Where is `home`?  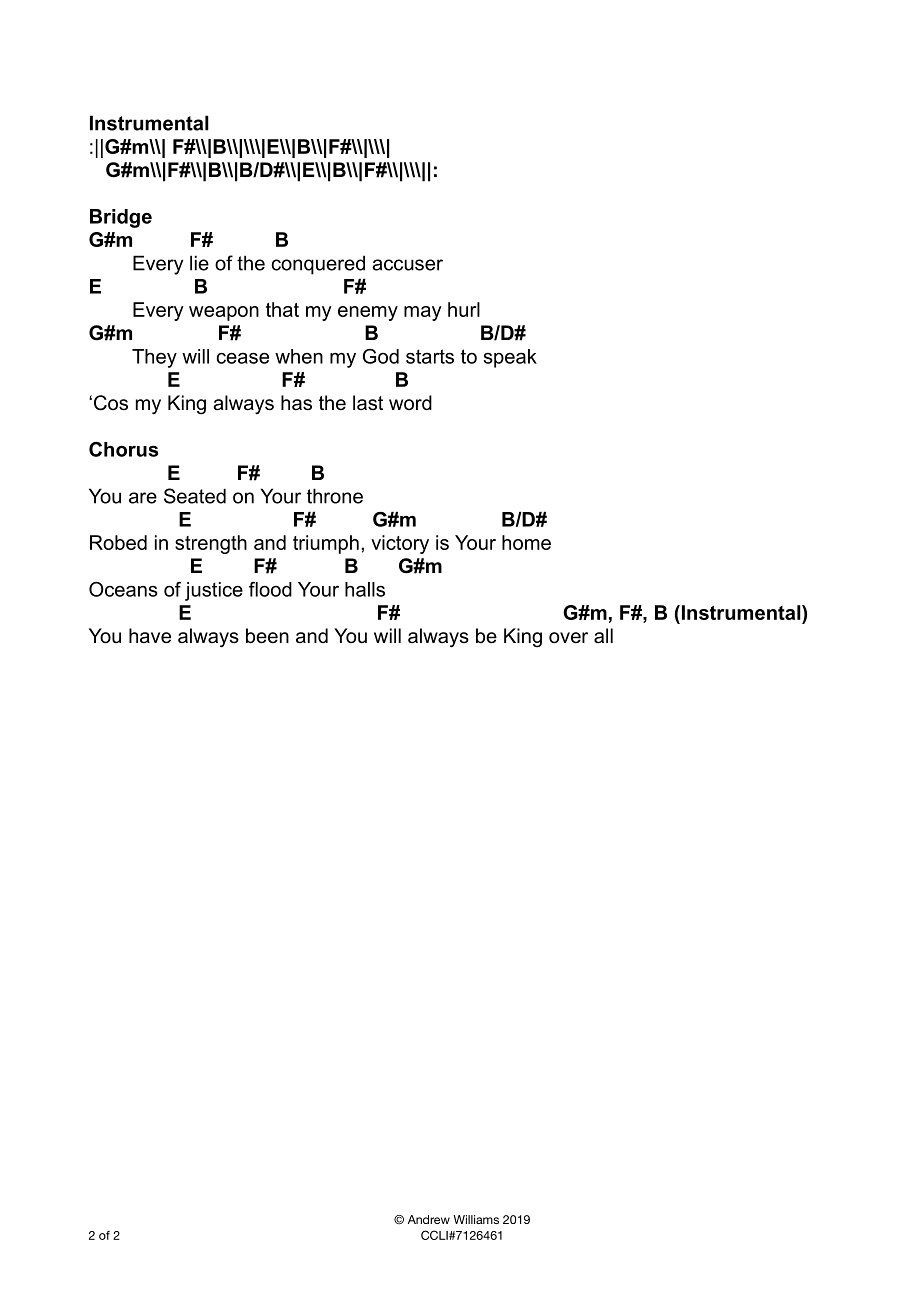
home is located at coordinates (526, 542).
